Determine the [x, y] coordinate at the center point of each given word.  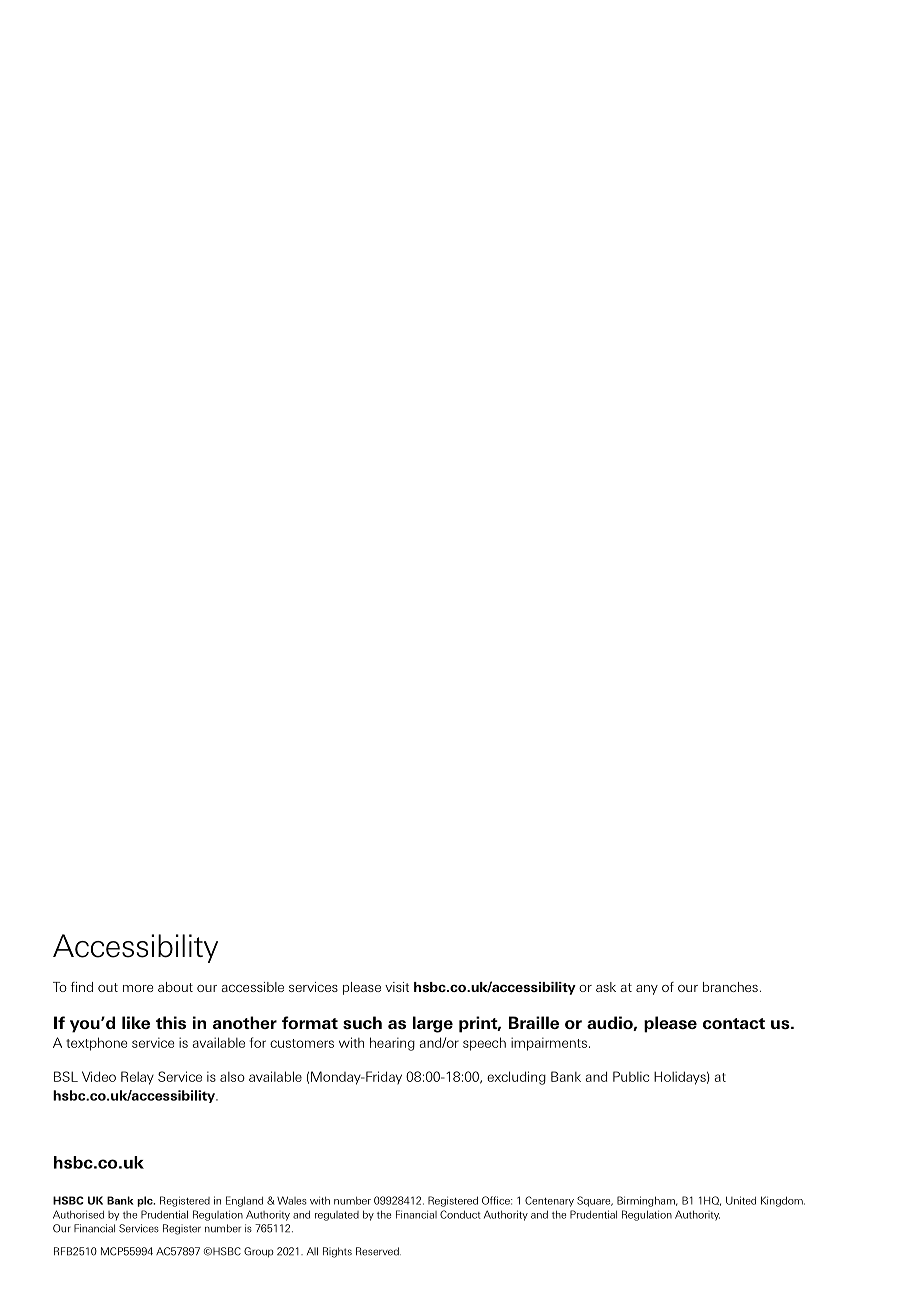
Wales [292, 1200]
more [138, 988]
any [647, 990]
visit [397, 987]
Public [631, 1076]
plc [146, 1201]
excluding [516, 1078]
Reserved [378, 1251]
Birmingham [647, 1201]
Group [259, 1252]
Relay [137, 1078]
